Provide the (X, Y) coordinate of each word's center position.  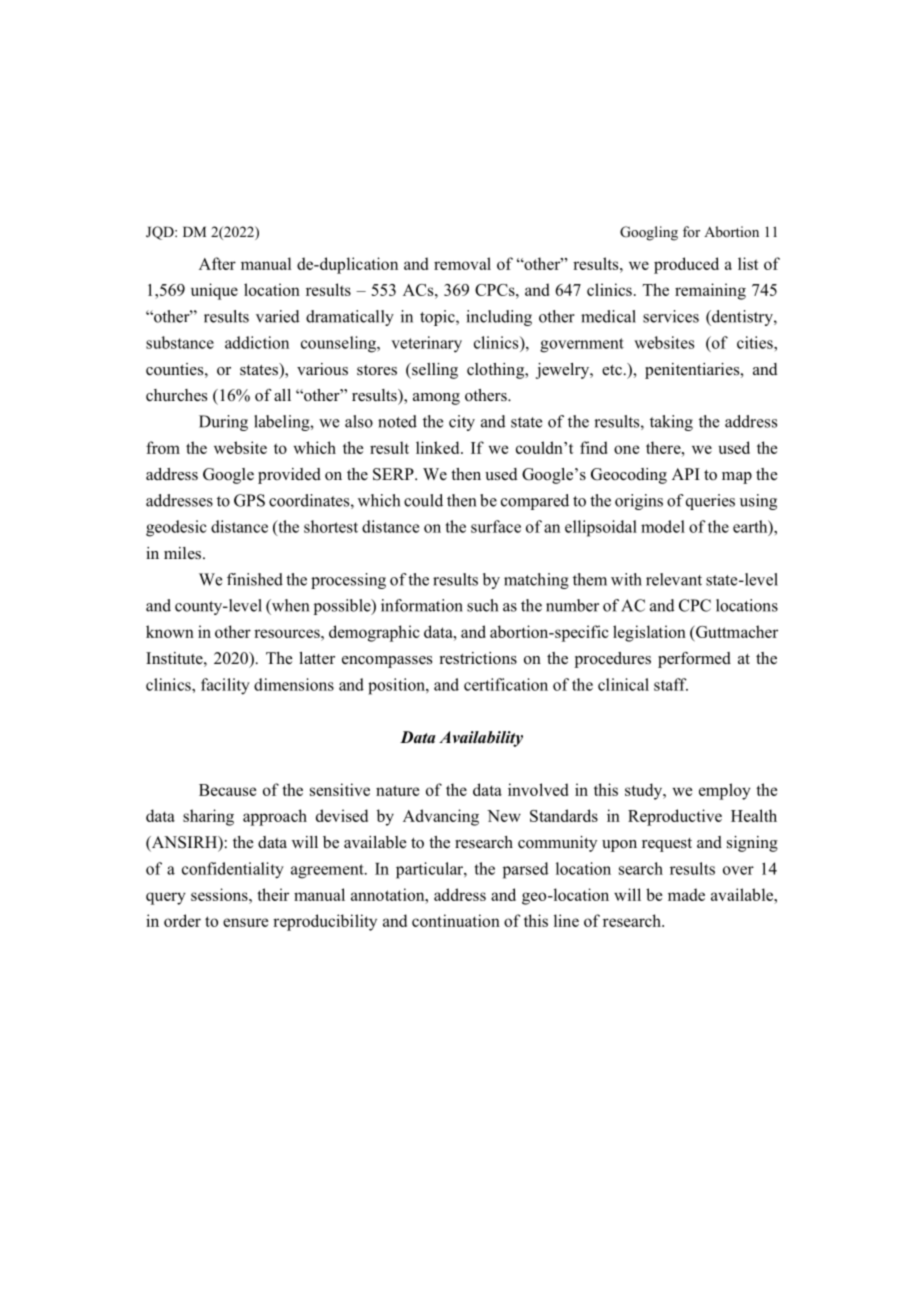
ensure (245, 922)
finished (255, 579)
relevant (674, 579)
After (217, 263)
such (482, 605)
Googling (649, 233)
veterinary (426, 344)
